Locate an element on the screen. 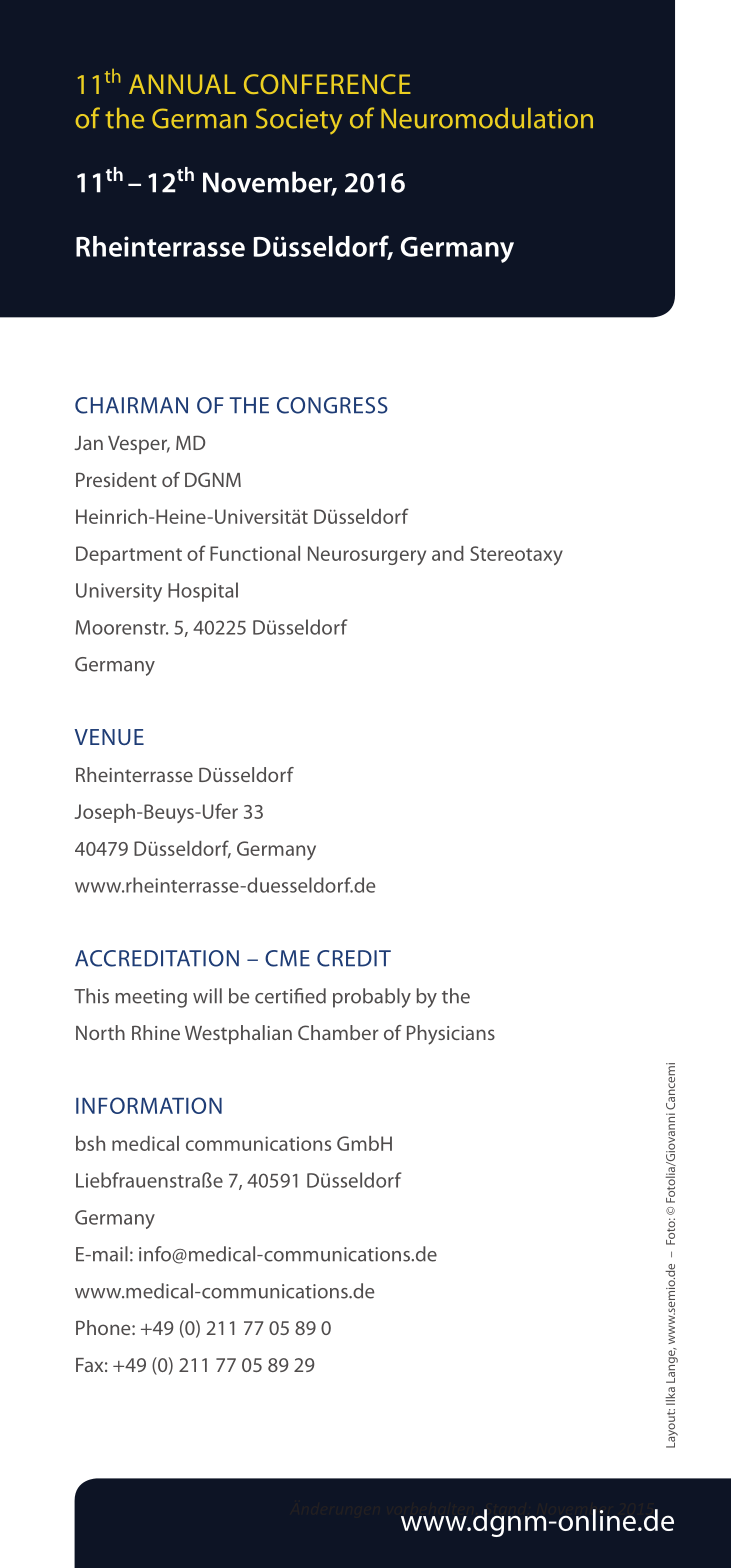 The image size is (731, 1568). Westphalian is located at coordinates (238, 1034).
